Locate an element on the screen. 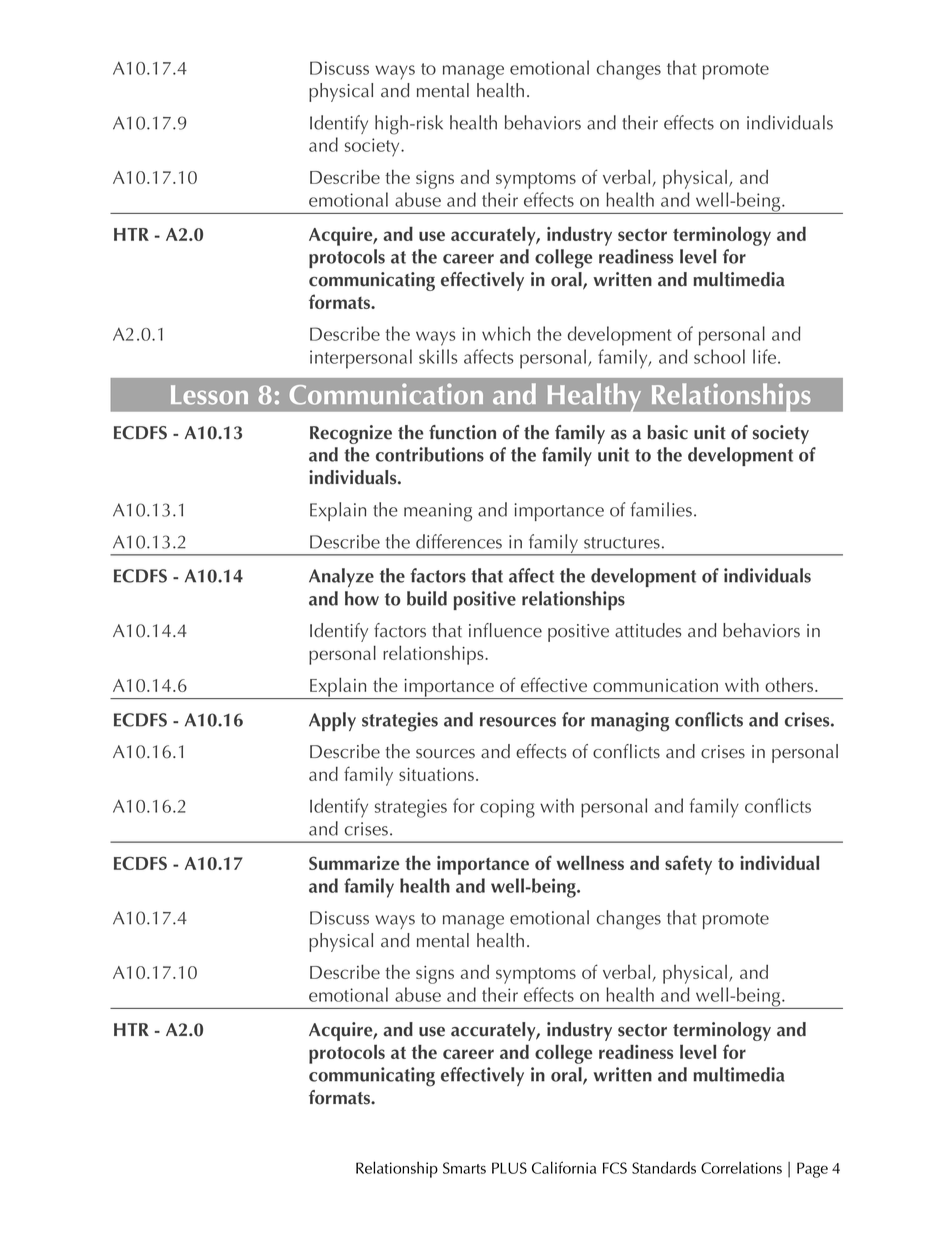 The image size is (952, 1233). Correlations is located at coordinates (741, 1167).
